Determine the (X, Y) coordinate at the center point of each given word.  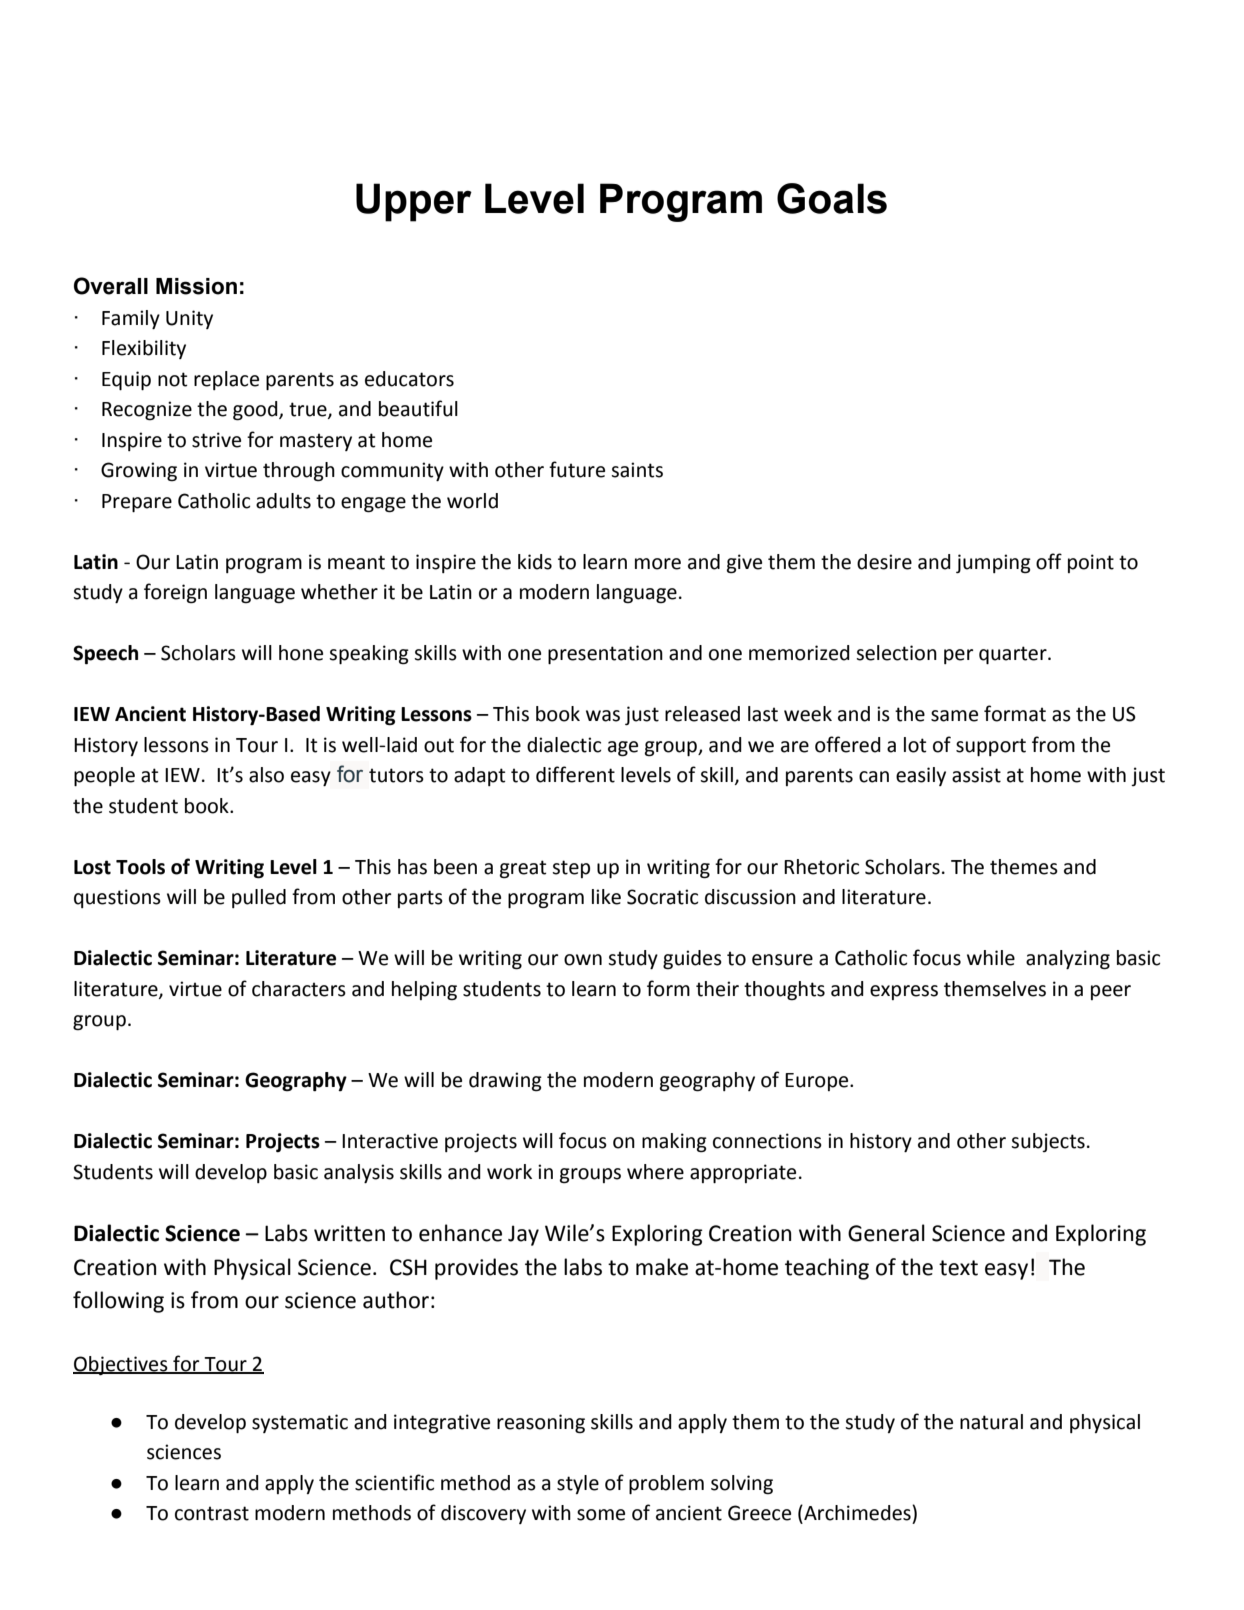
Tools (140, 867)
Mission (196, 286)
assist (976, 775)
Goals (832, 198)
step (571, 869)
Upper (414, 202)
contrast (212, 1513)
